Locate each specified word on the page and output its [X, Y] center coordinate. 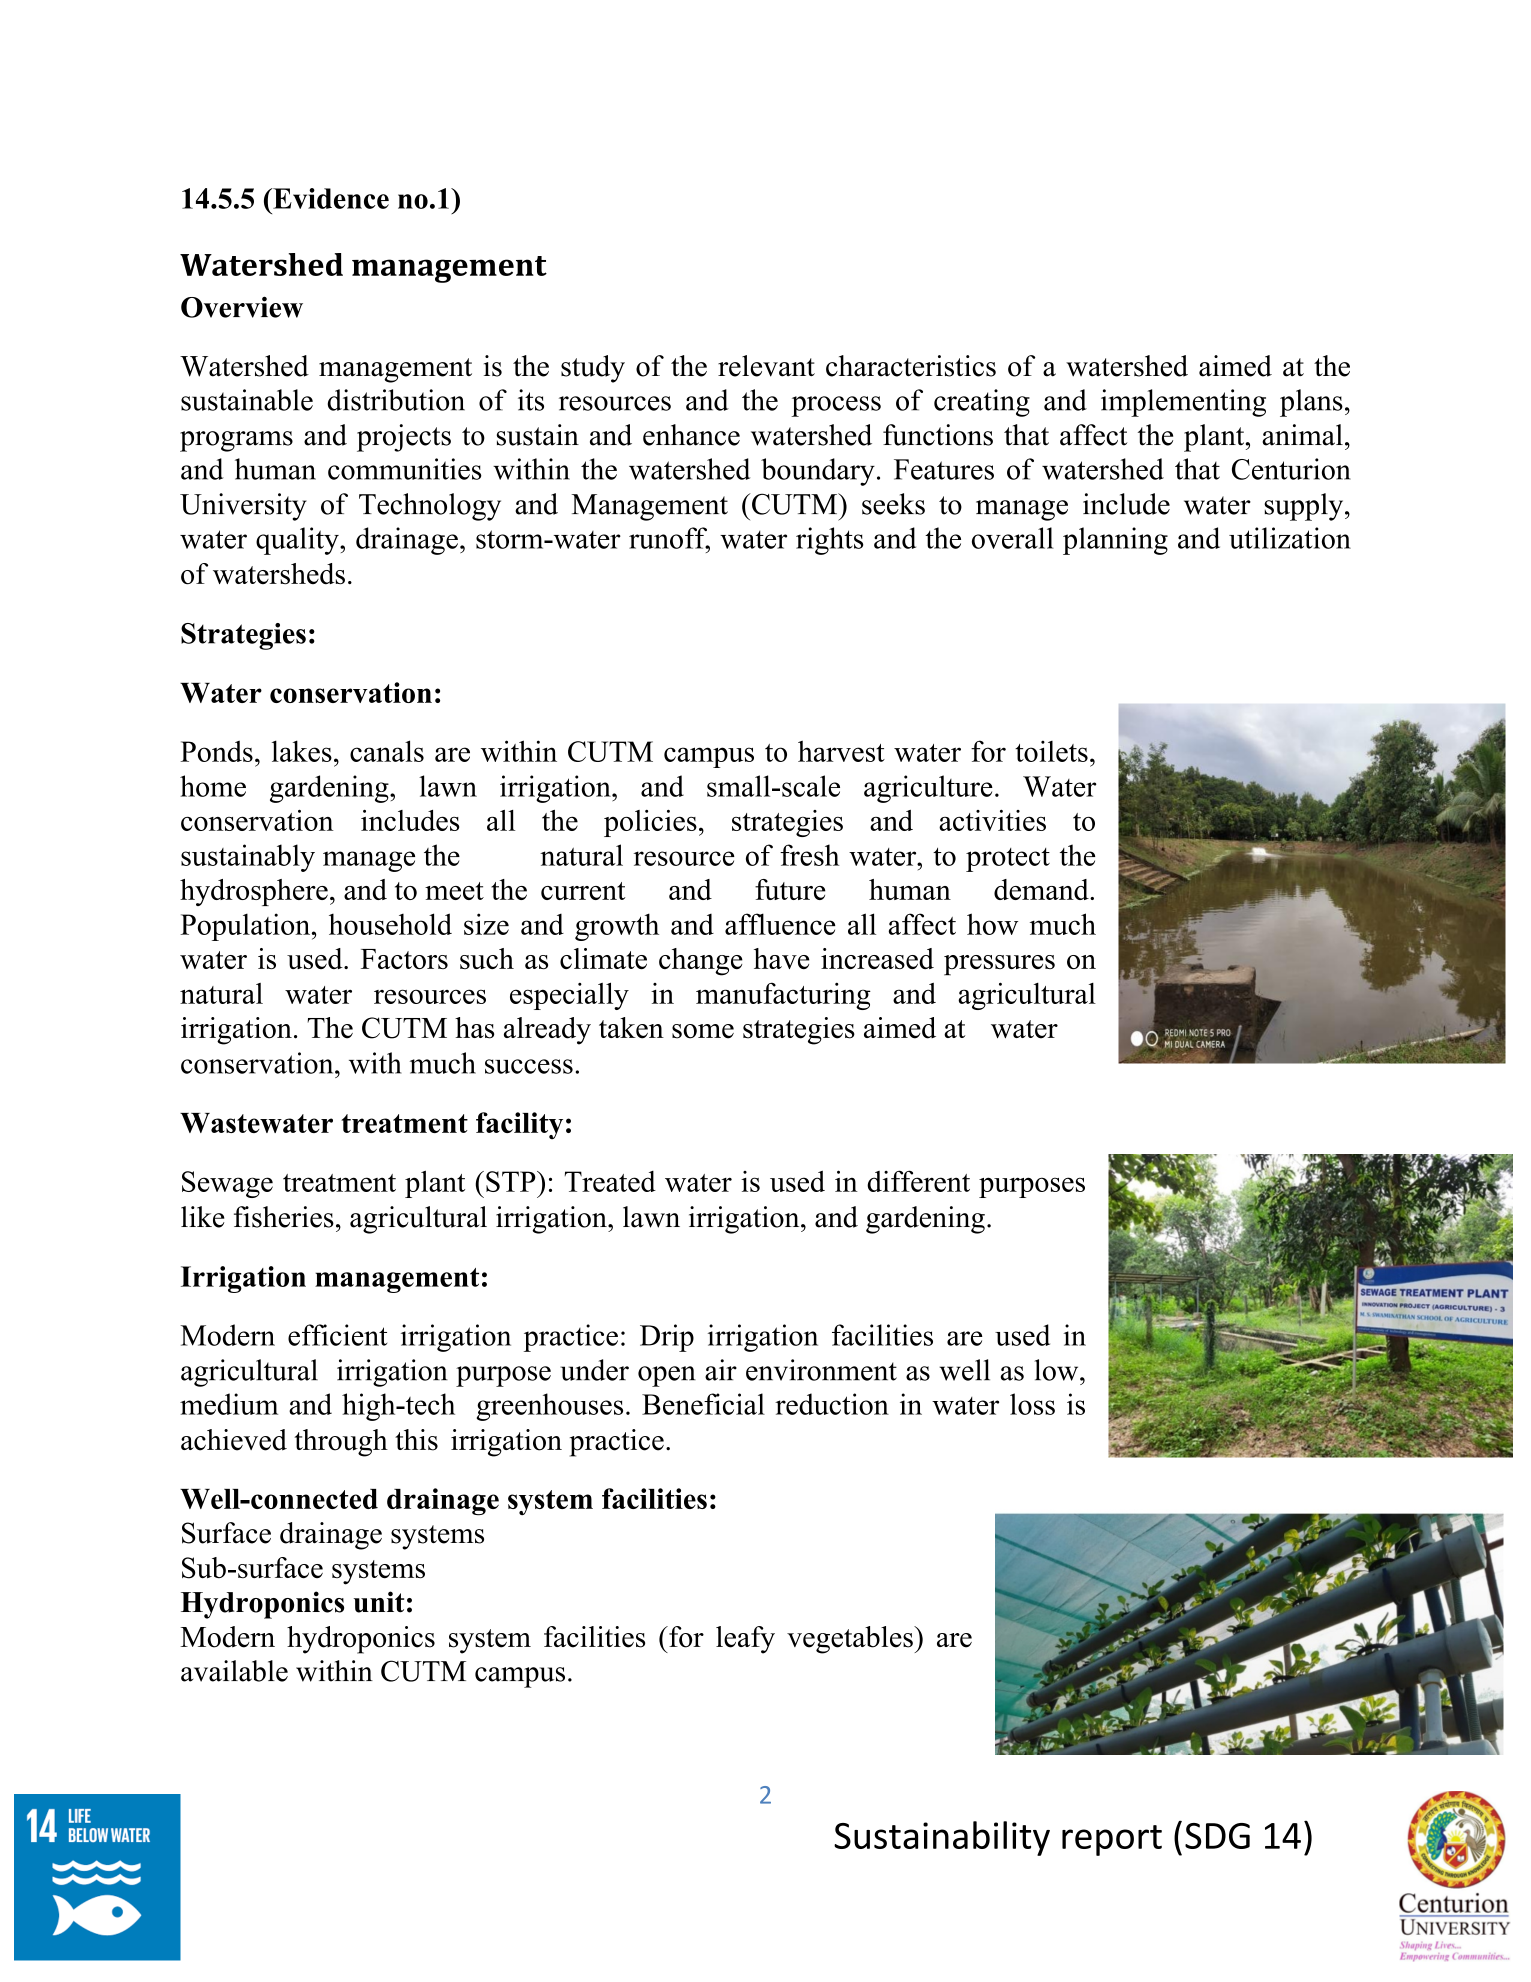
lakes [302, 751]
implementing [1183, 403]
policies [650, 823]
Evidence [330, 198]
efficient [337, 1335]
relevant [766, 366]
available [234, 1671]
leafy [745, 1640]
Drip [667, 1338]
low [1057, 1370]
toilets [1051, 751]
